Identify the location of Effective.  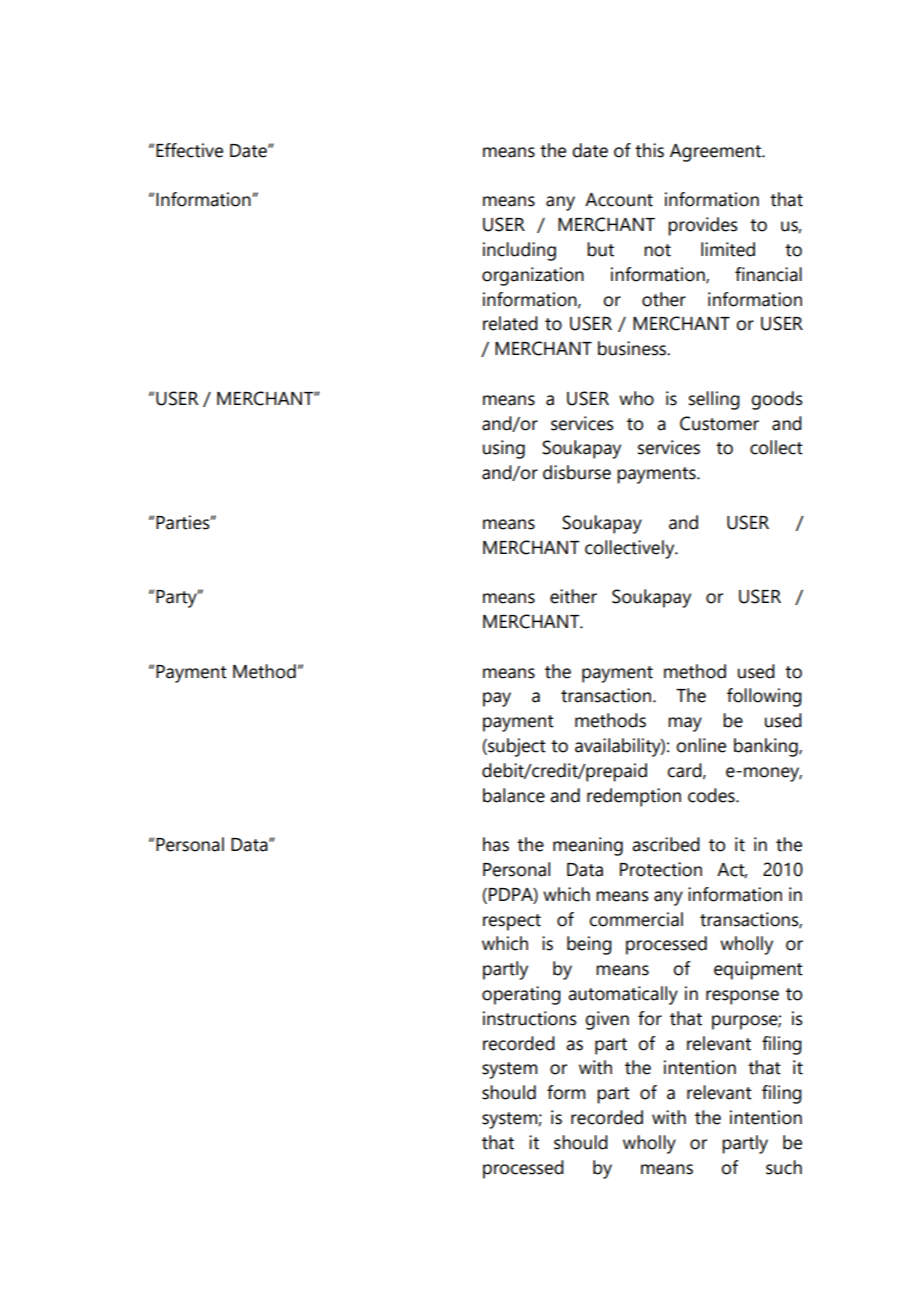
(189, 150).
